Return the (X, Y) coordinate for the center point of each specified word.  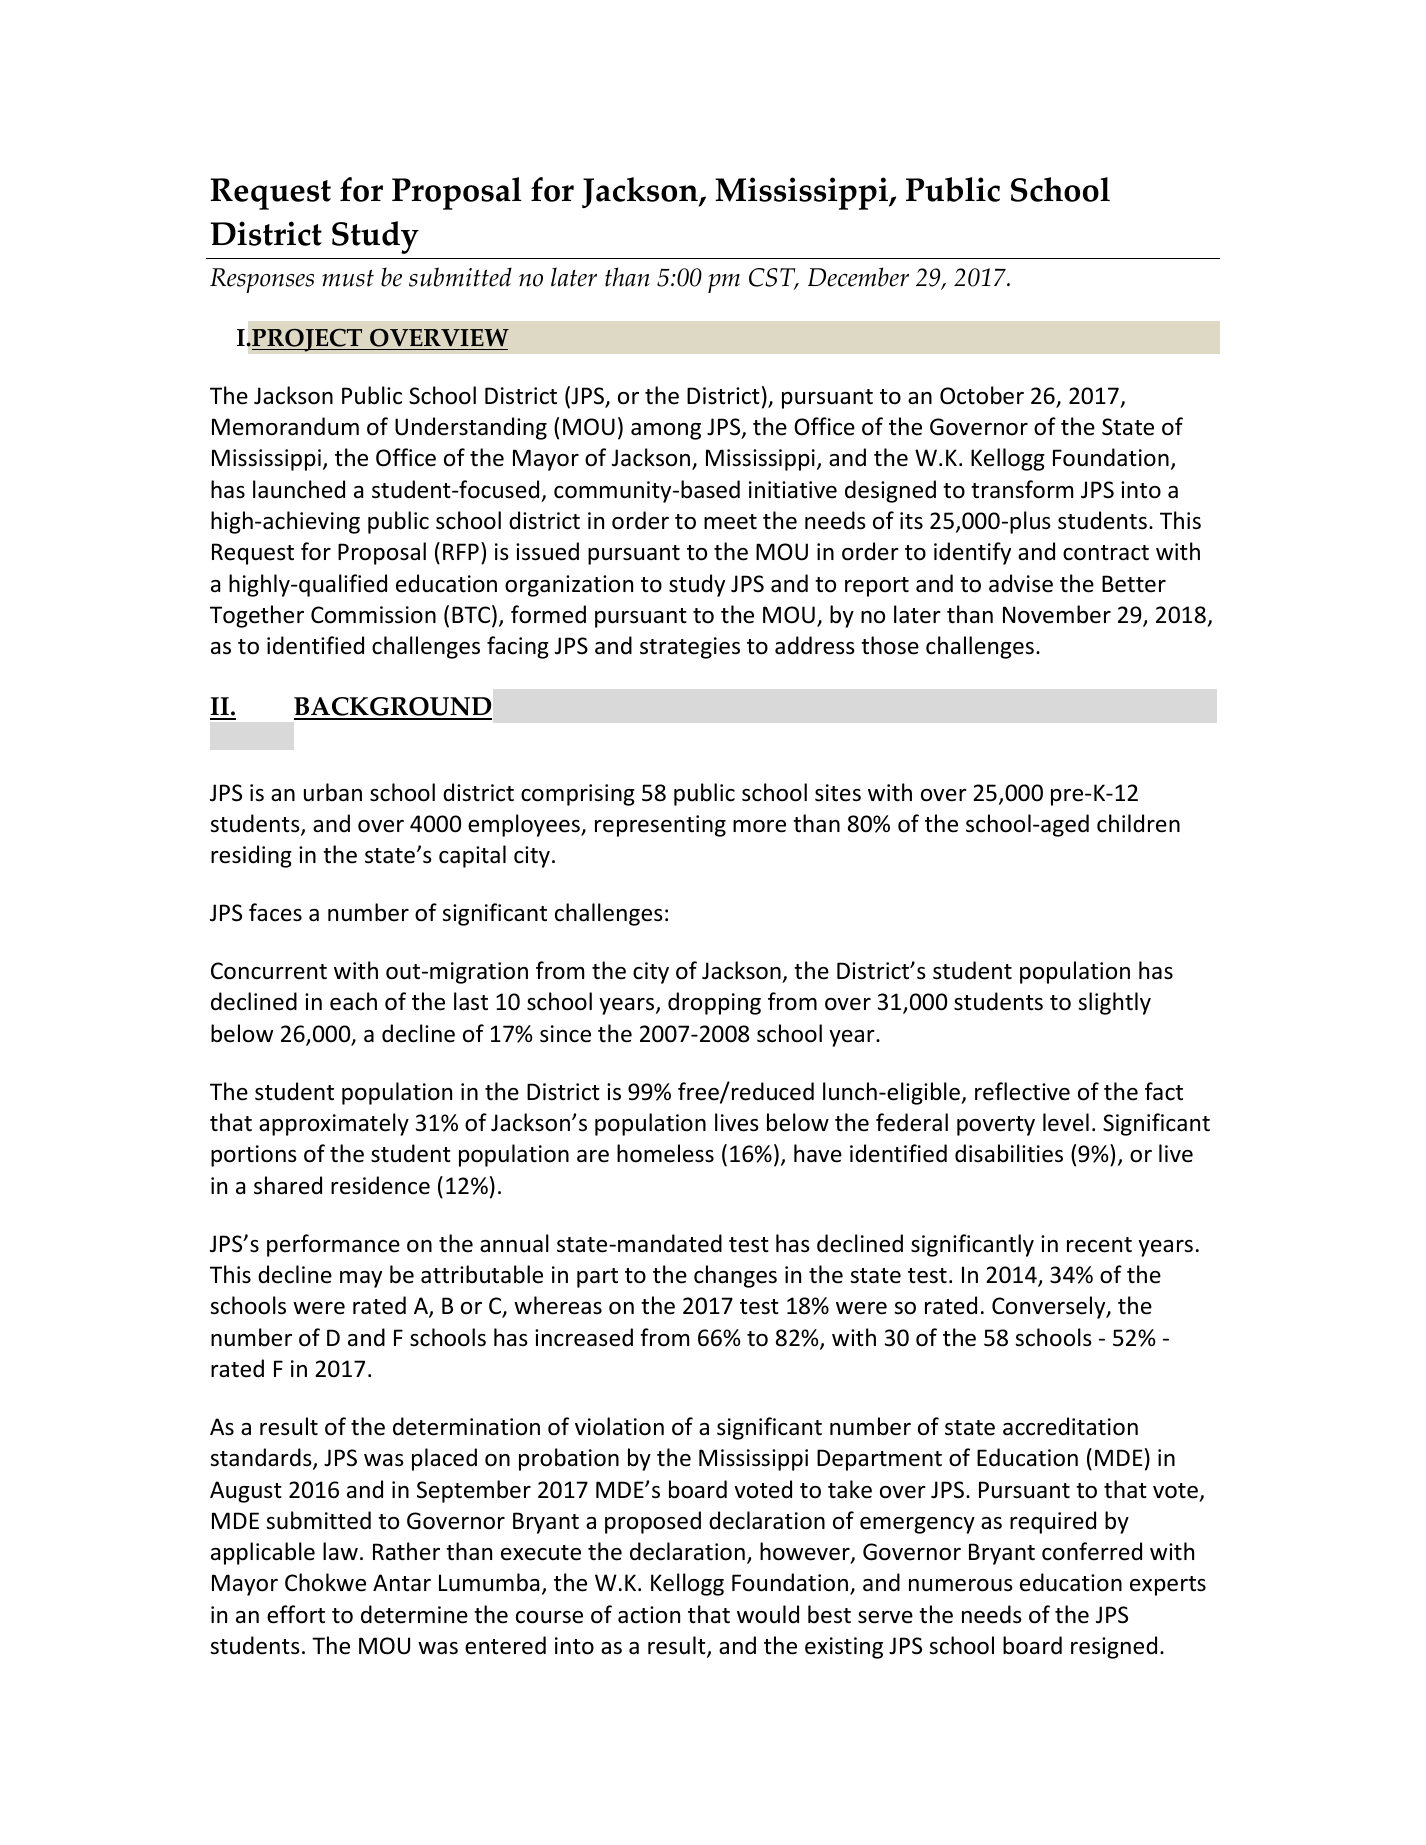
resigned (1114, 1647)
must (348, 278)
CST (773, 278)
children (1138, 823)
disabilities (1009, 1153)
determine (414, 1614)
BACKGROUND (393, 708)
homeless (665, 1153)
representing (660, 826)
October (982, 395)
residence (380, 1185)
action (649, 1615)
